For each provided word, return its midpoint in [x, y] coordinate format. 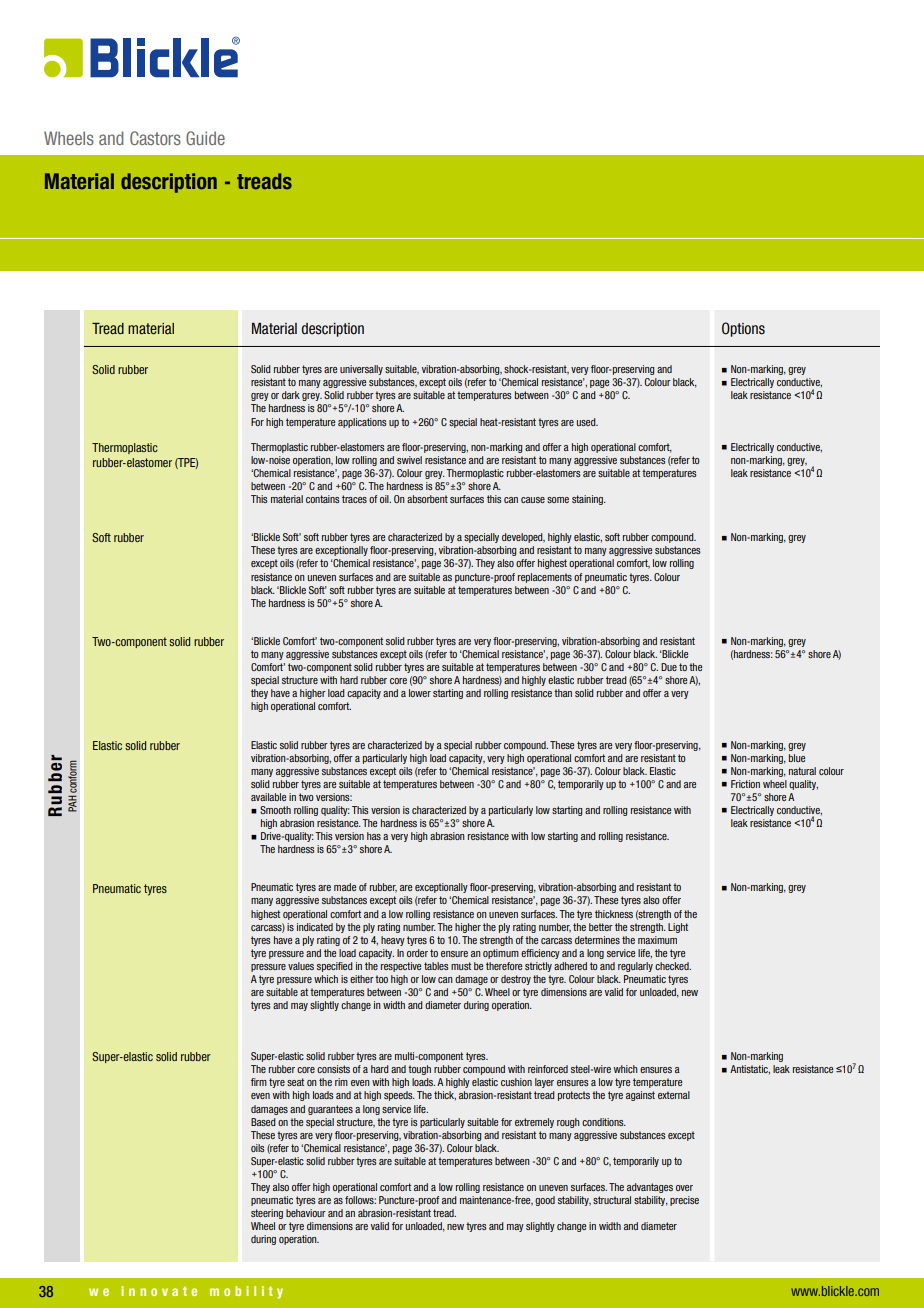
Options [743, 329]
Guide [205, 138]
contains [322, 499]
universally [361, 370]
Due [669, 667]
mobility [246, 1292]
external [674, 1095]
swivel [409, 460]
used [587, 422]
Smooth [275, 810]
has [374, 836]
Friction [745, 784]
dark [291, 395]
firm [259, 1082]
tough [419, 1070]
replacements [545, 578]
